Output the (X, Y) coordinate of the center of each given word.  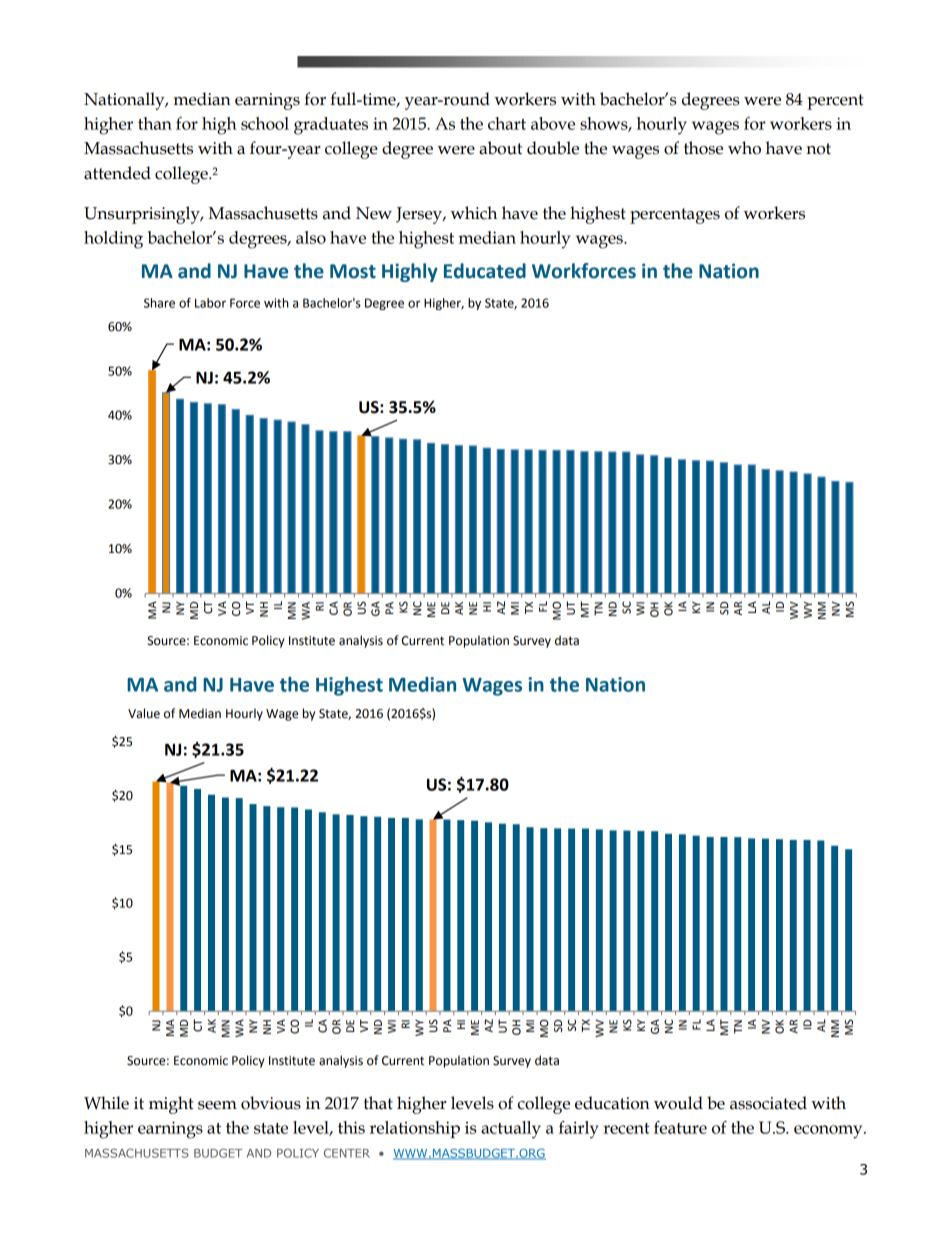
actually (511, 1130)
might (171, 1105)
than (155, 123)
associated (768, 1103)
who (744, 148)
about (500, 148)
